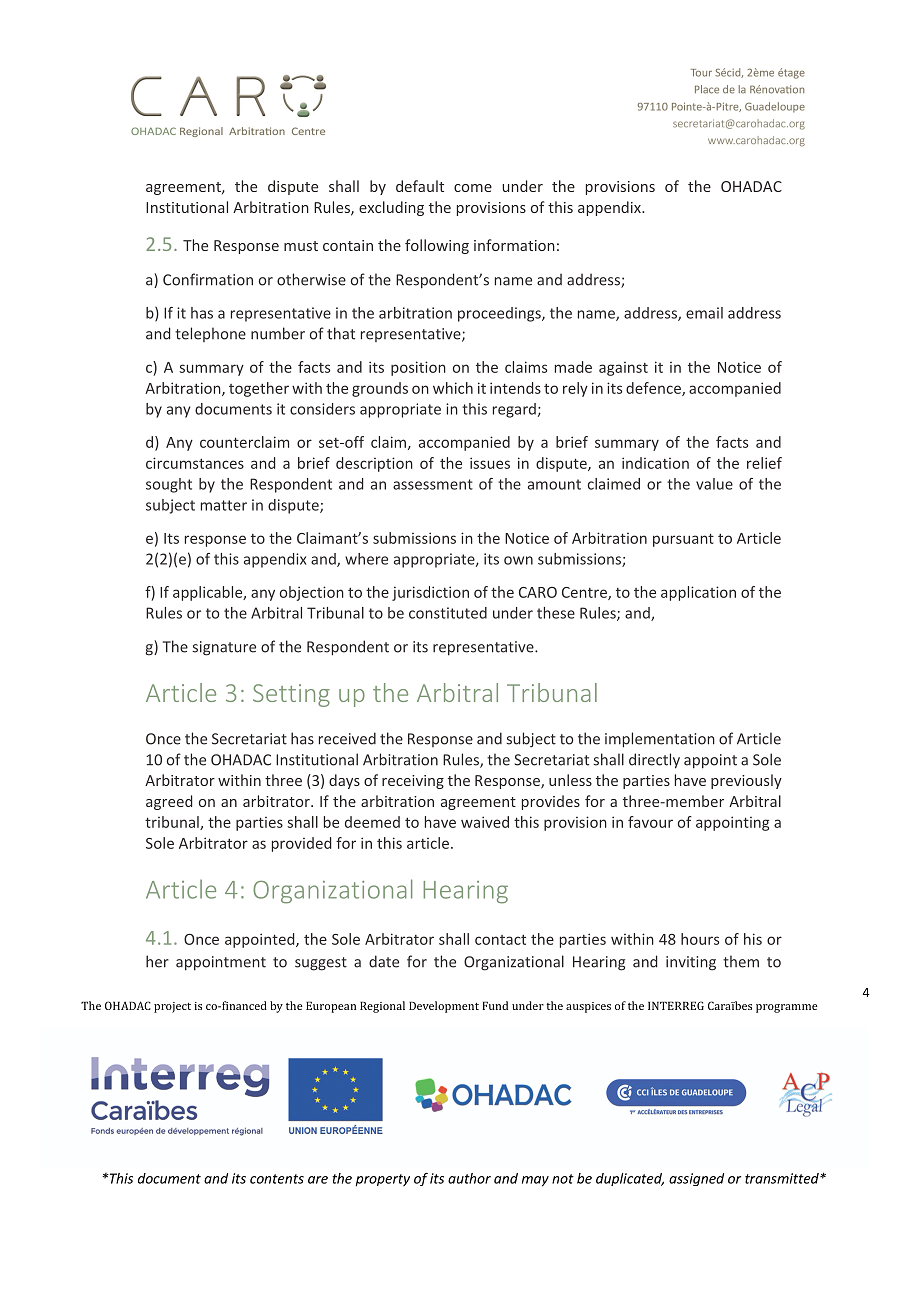 The image size is (924, 1308). What do you see at coordinates (224, 505) in the image?
I see `matter` at bounding box center [224, 505].
